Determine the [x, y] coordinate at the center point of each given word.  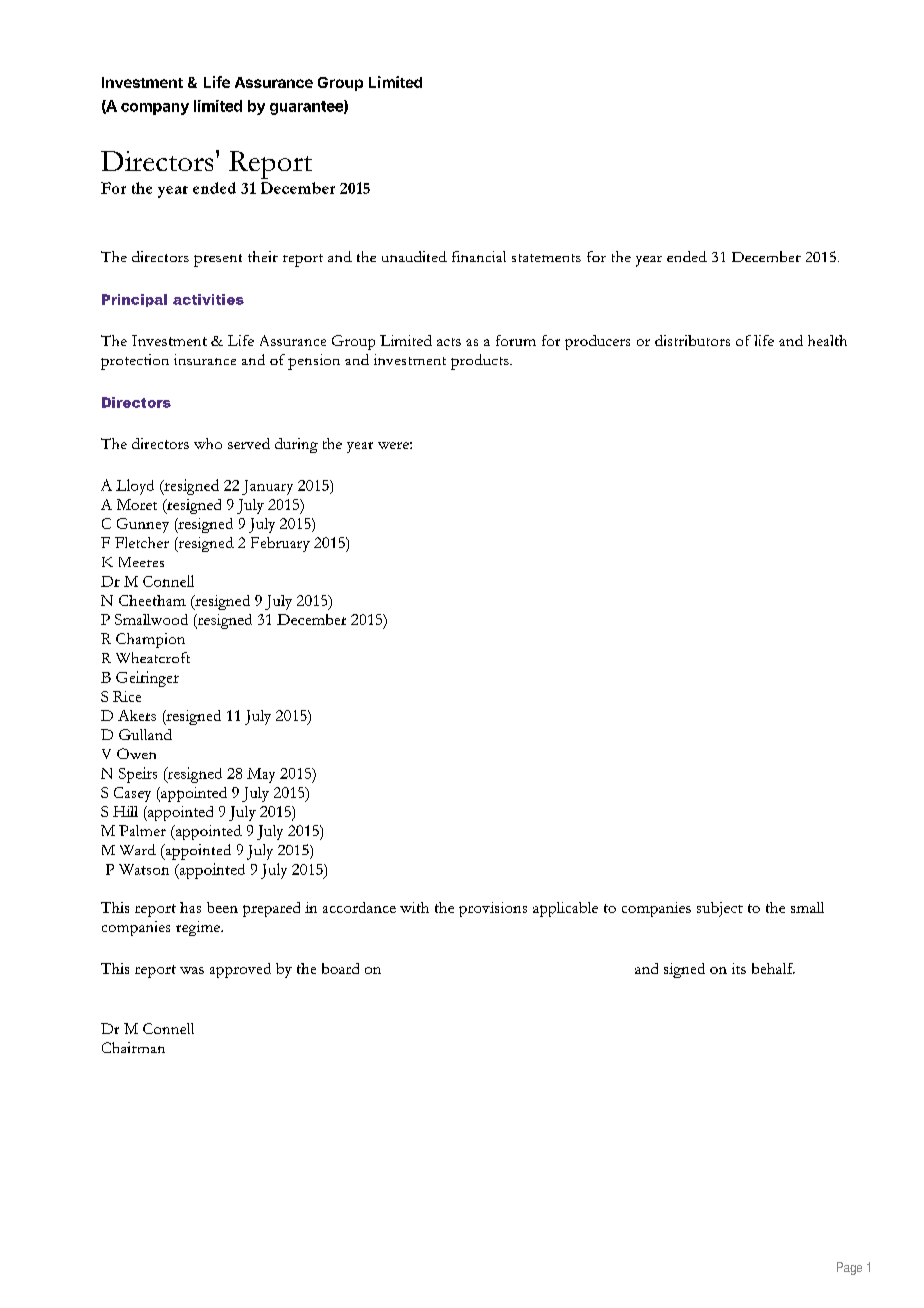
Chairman [133, 1047]
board [340, 968]
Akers [137, 715]
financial [479, 256]
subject [720, 909]
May [261, 775]
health [827, 340]
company [155, 109]
